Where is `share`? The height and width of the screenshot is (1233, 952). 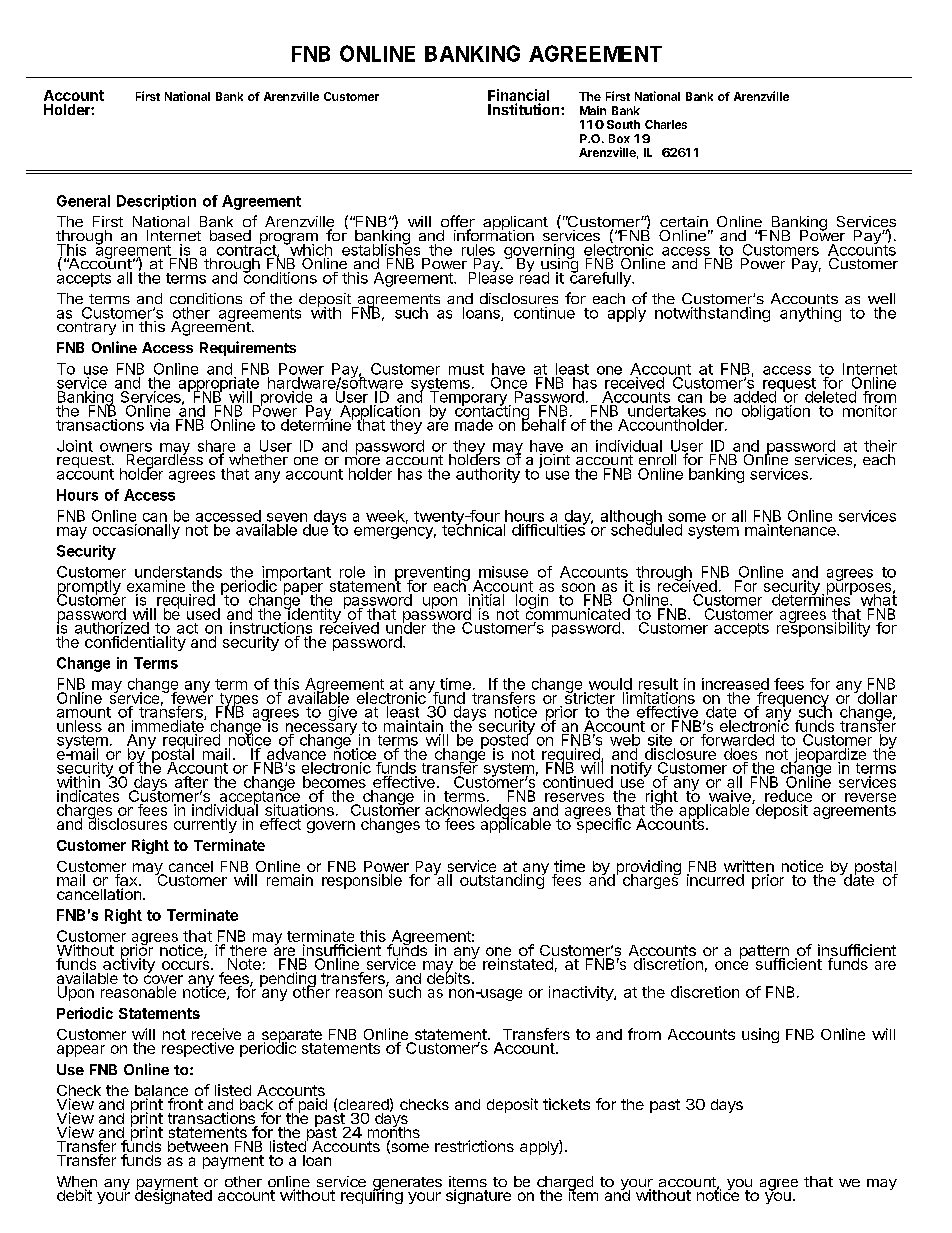 share is located at coordinates (216, 447).
